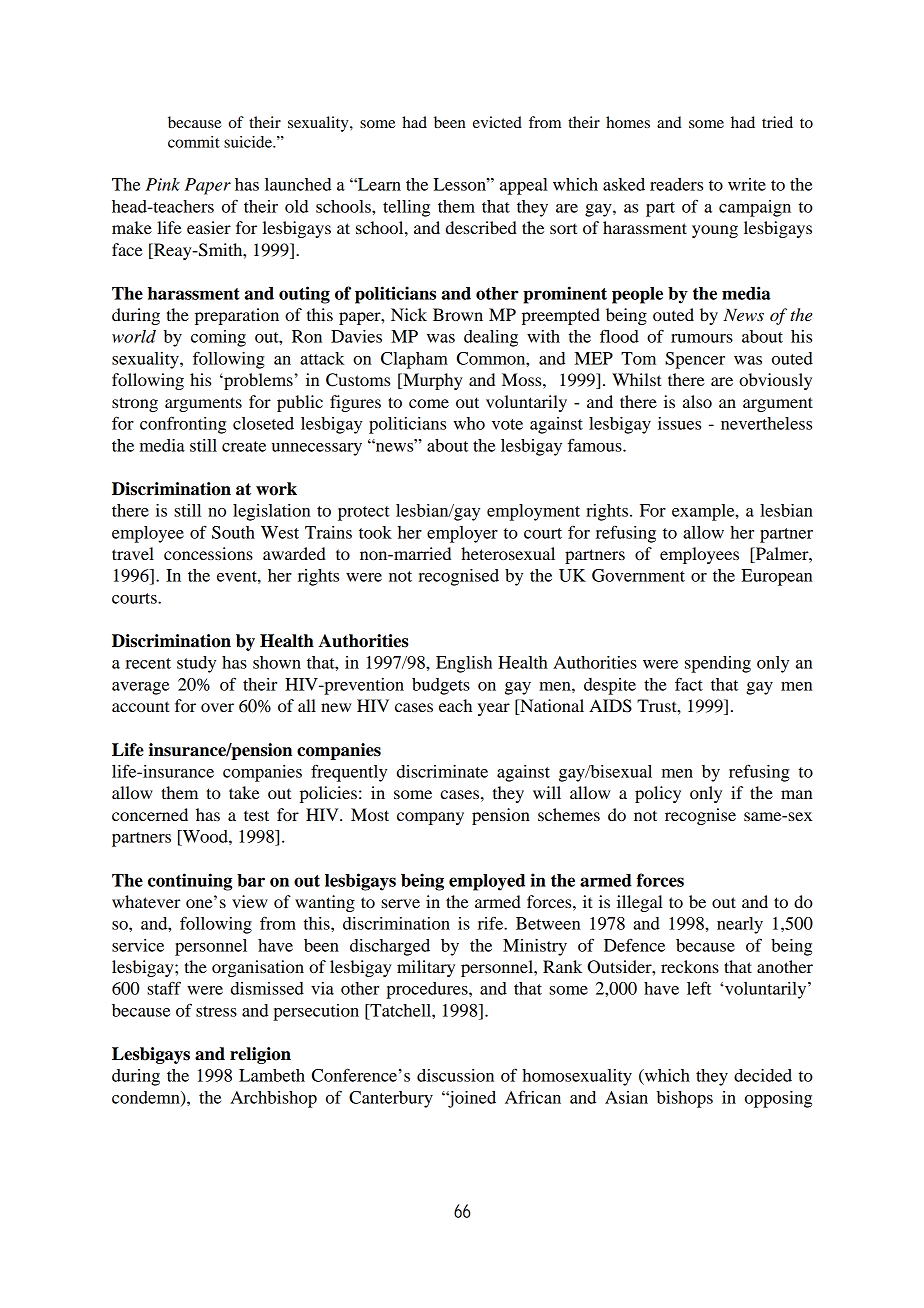  What do you see at coordinates (218, 338) in the image?
I see `coming` at bounding box center [218, 338].
